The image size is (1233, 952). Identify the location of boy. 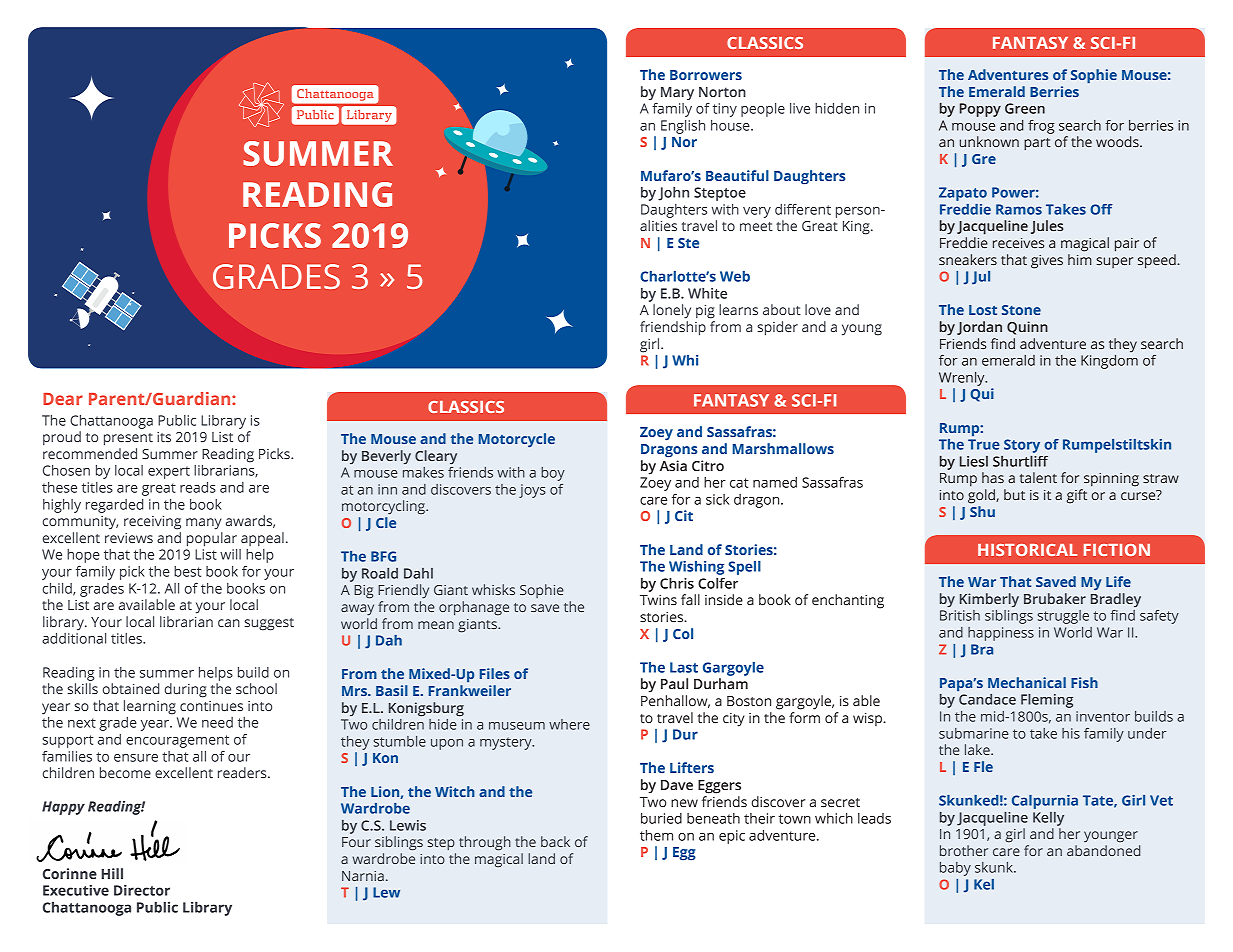
(553, 474).
